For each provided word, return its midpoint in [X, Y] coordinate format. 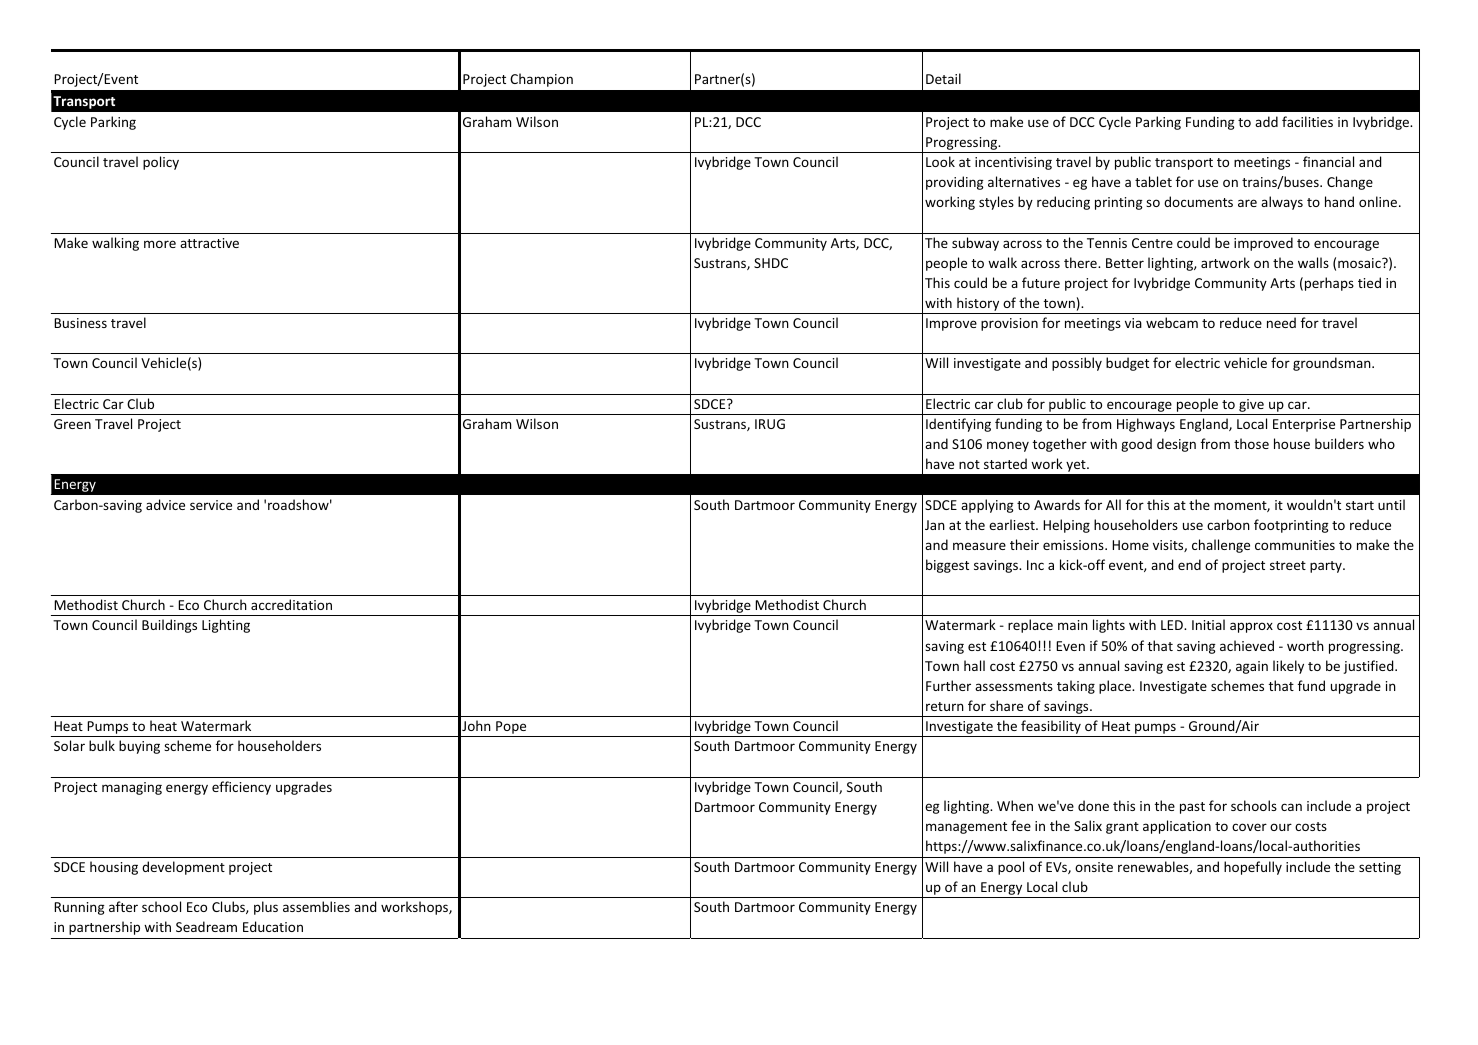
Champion [541, 80]
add [1266, 121]
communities [1295, 545]
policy [161, 163]
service [211, 505]
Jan [935, 525]
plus [266, 908]
